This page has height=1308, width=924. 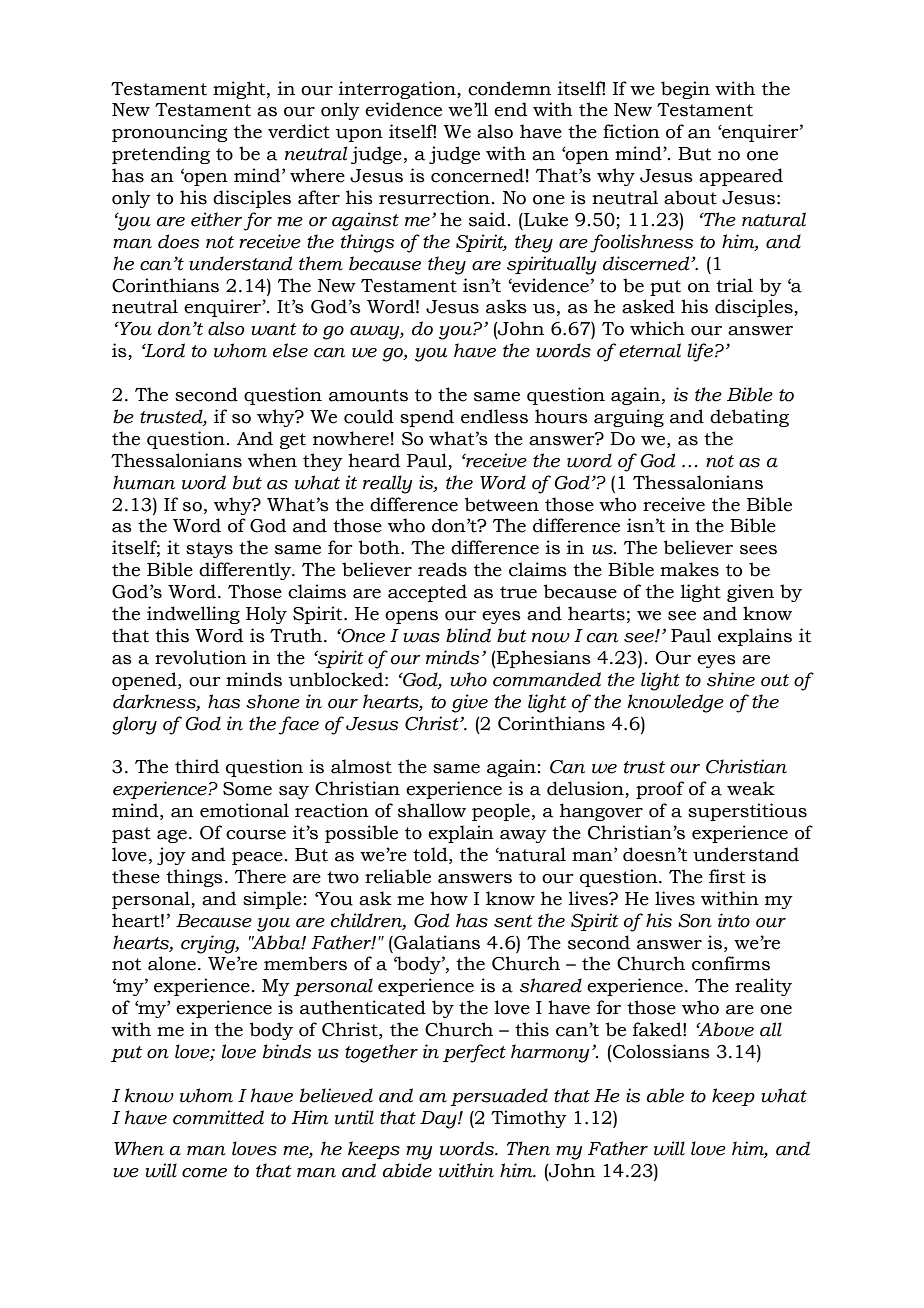 I want to click on Day, so click(x=439, y=1120).
